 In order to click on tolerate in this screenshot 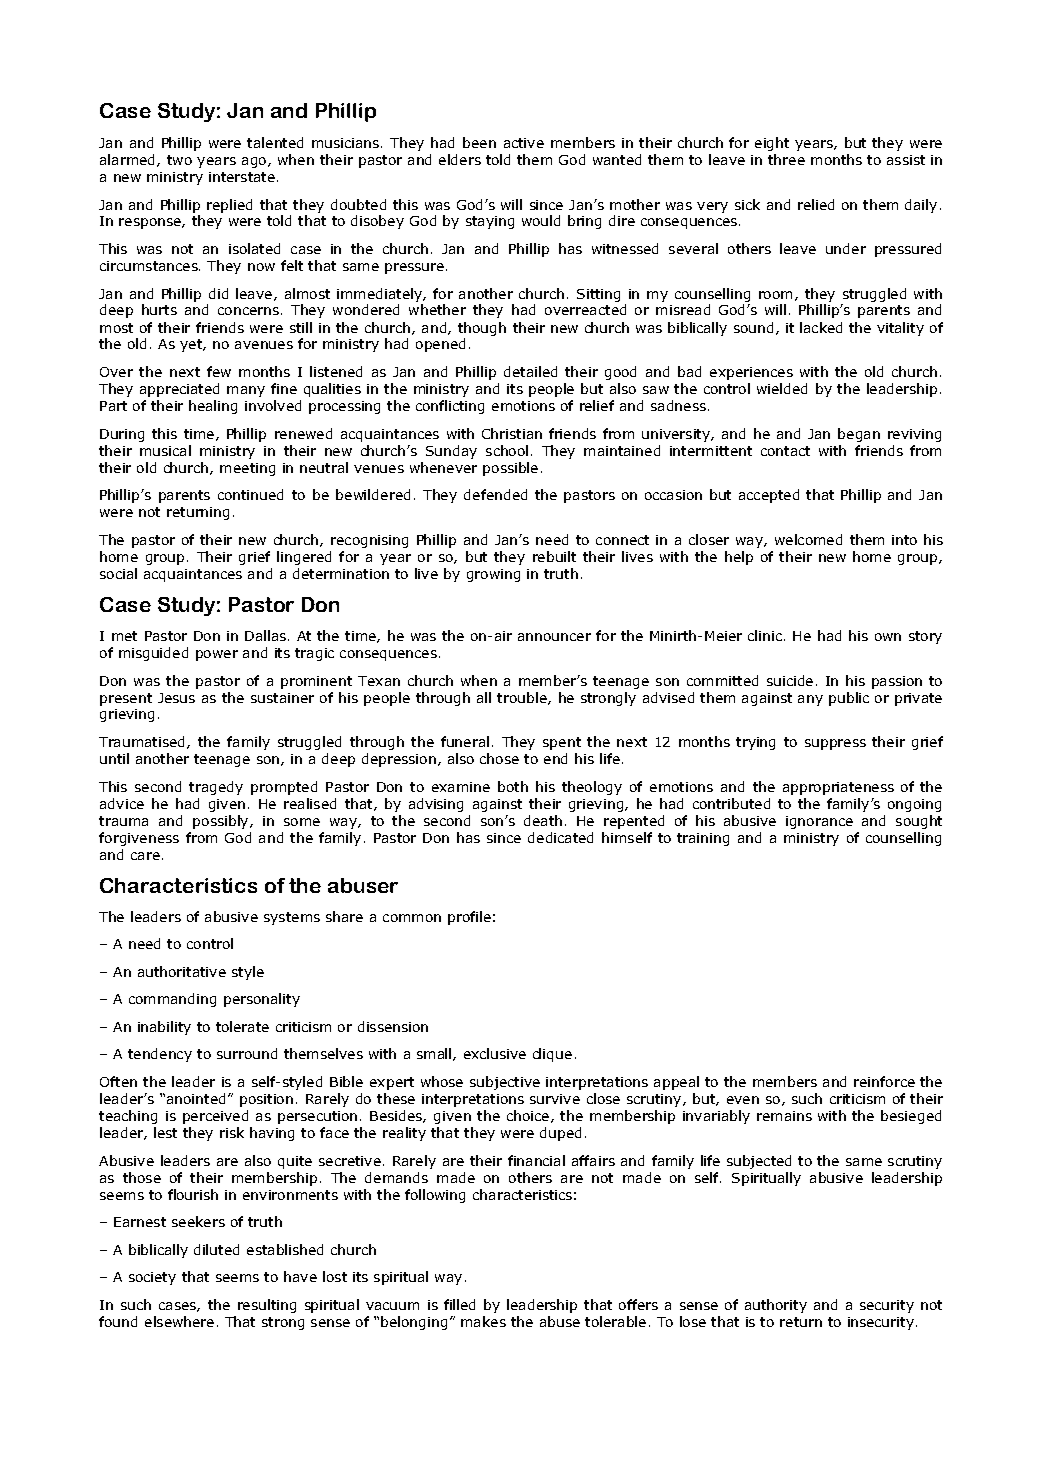, I will do `click(242, 1026)`.
